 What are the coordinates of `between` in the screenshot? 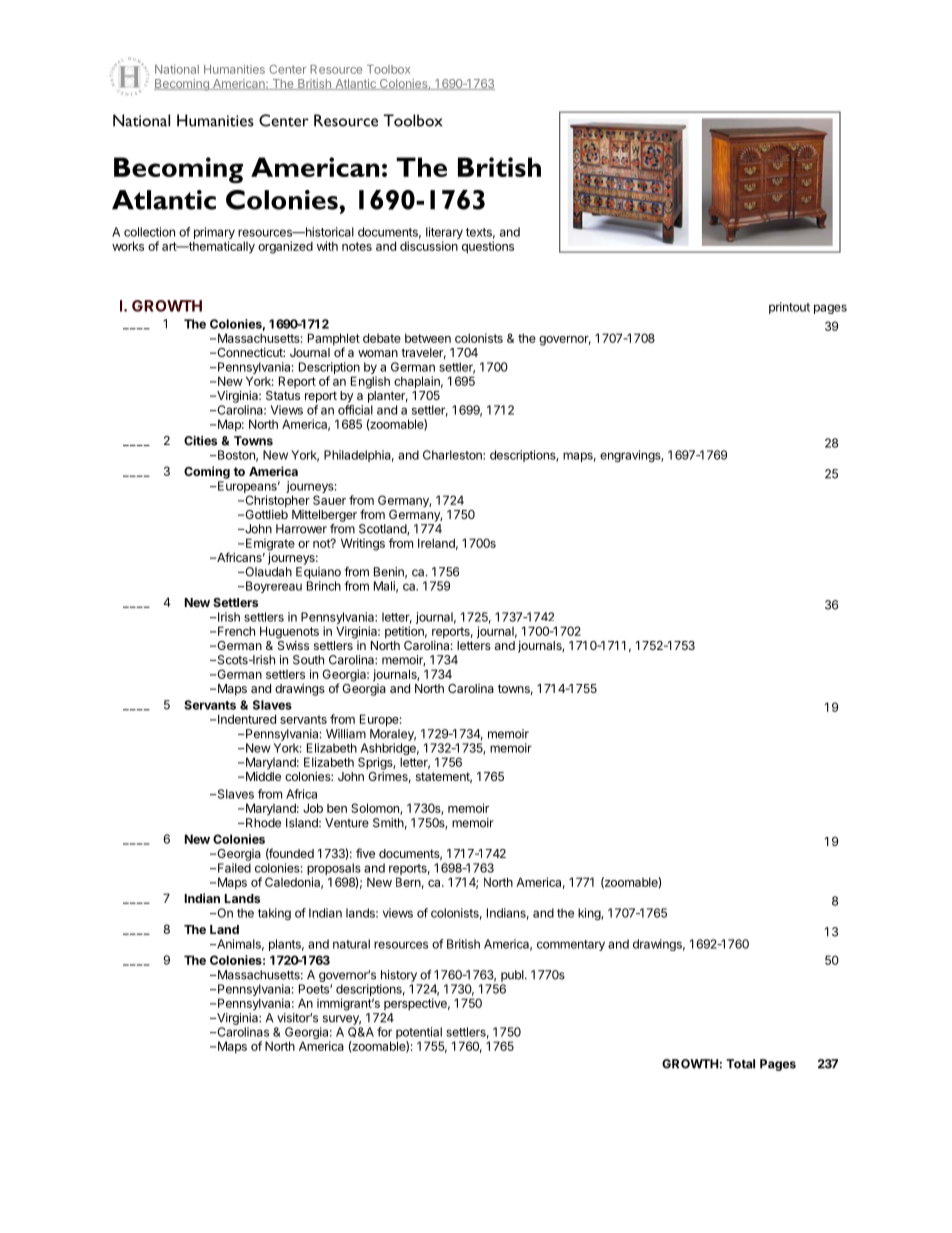 It's located at (428, 338).
